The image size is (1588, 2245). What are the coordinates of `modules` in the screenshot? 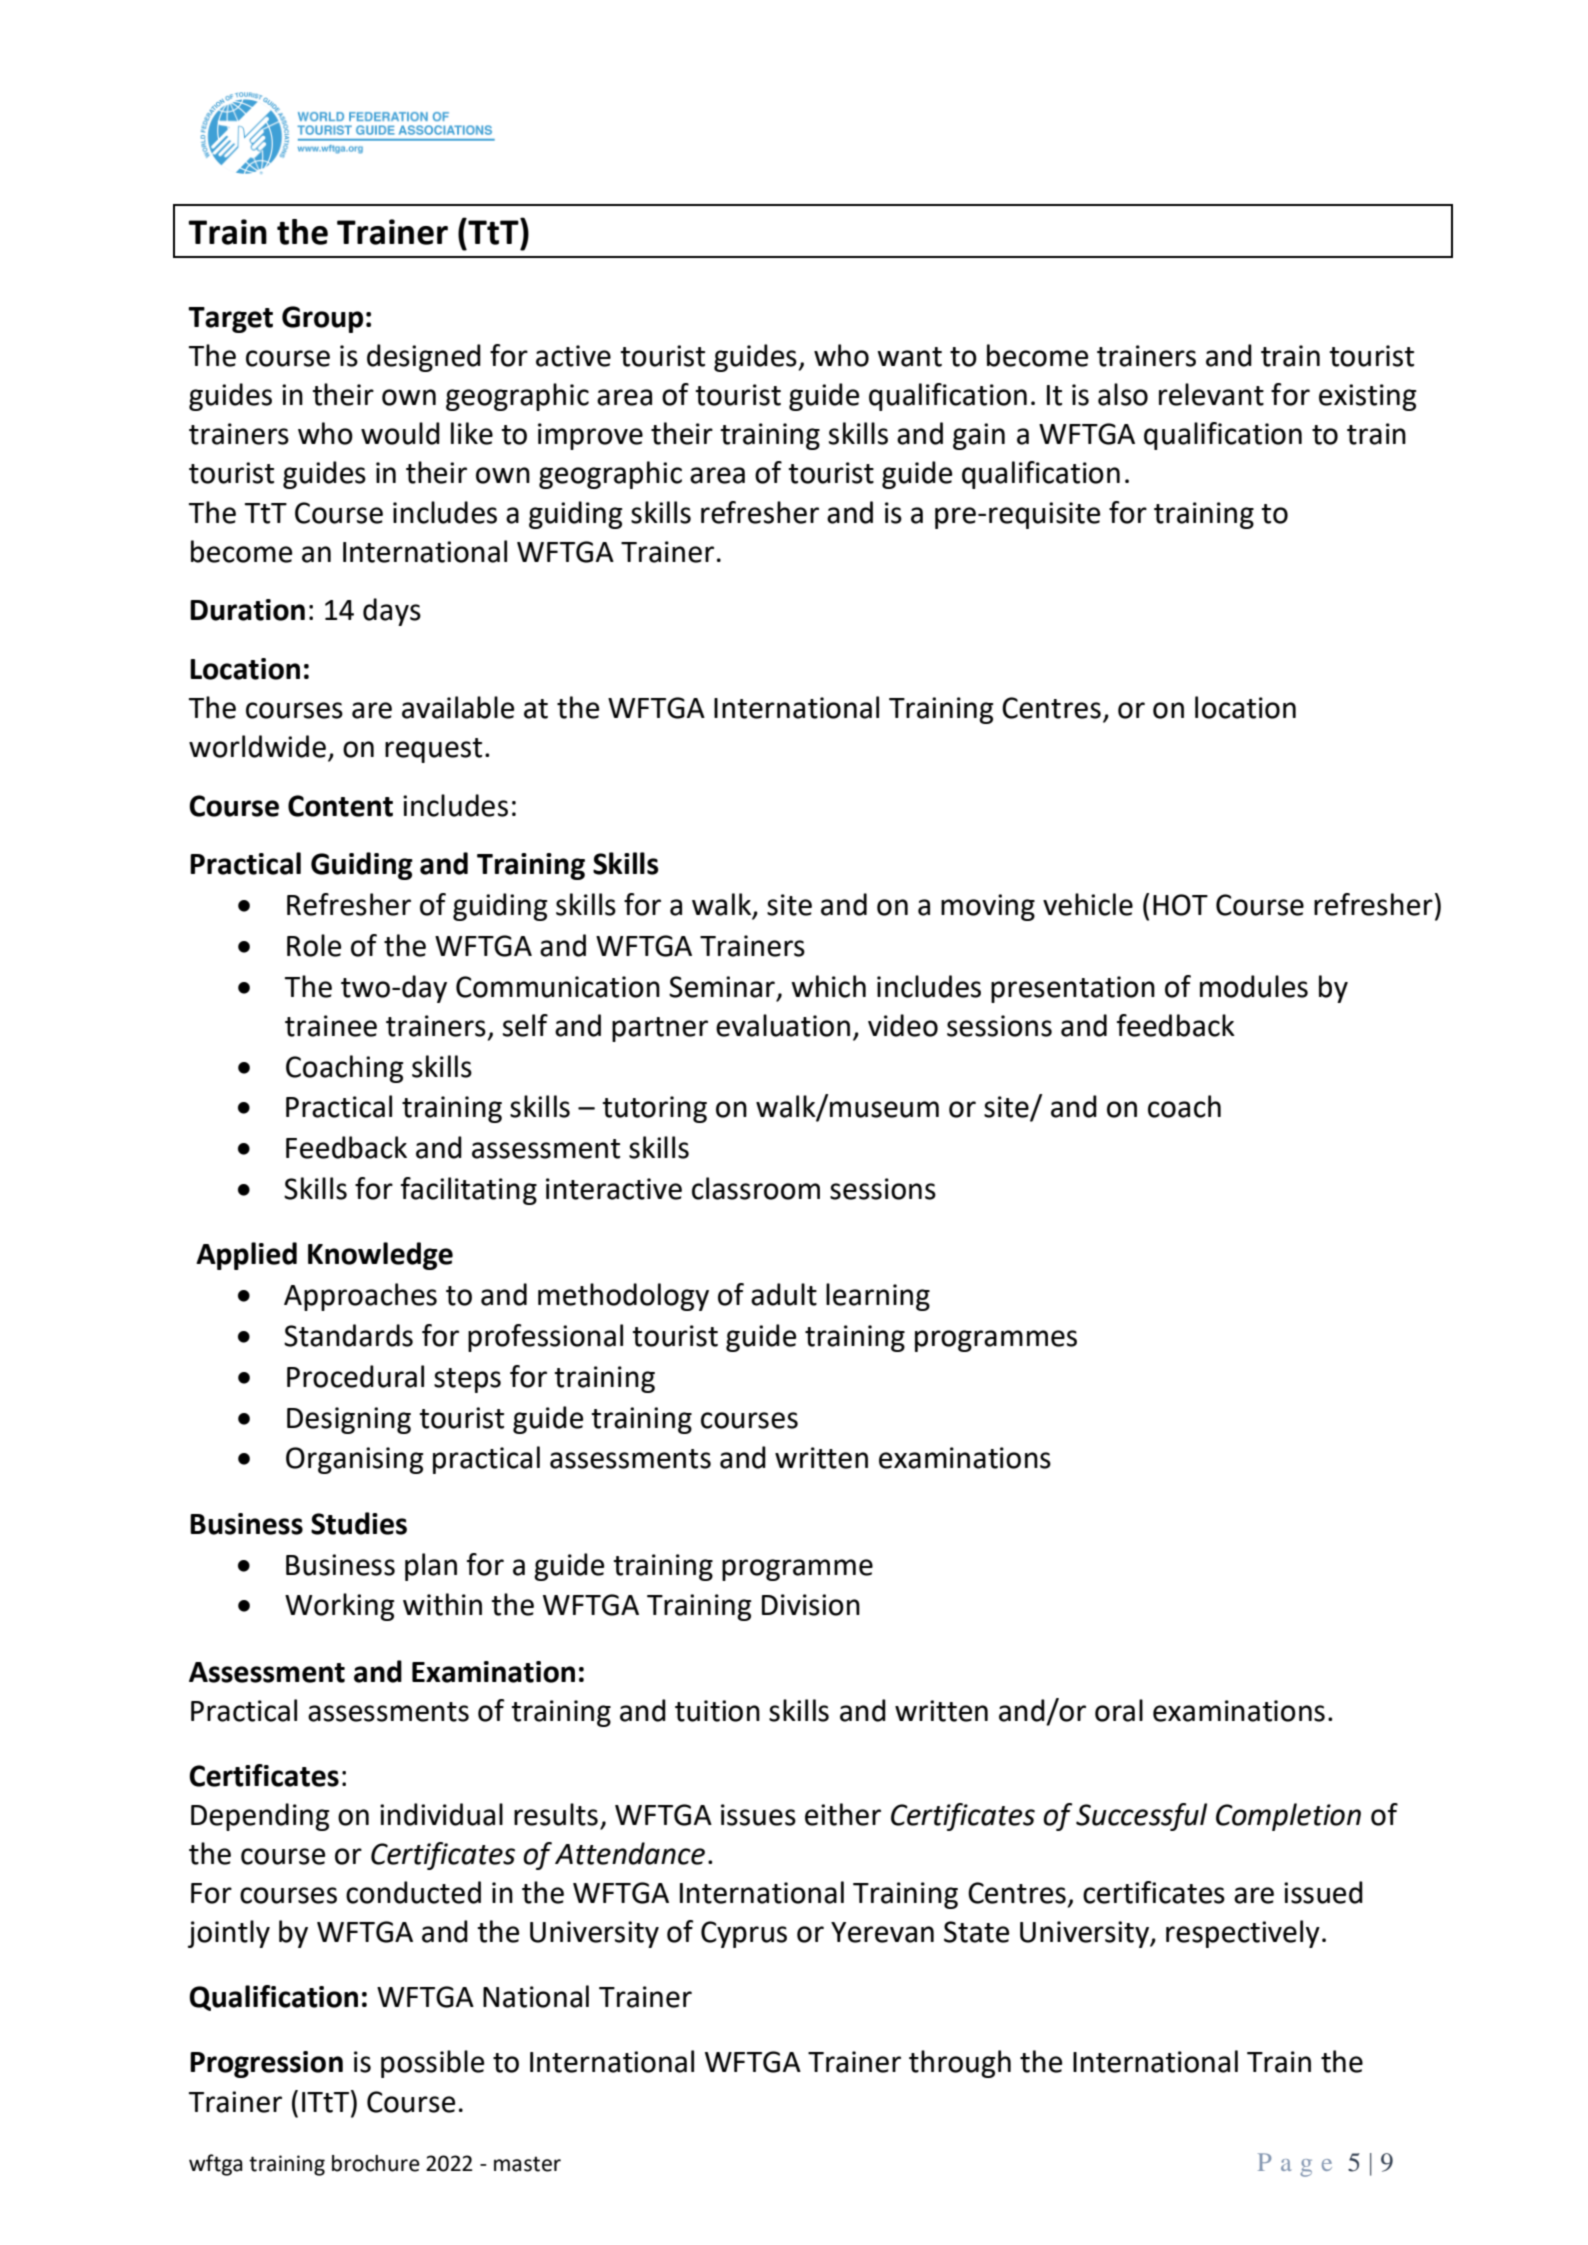 It's located at (1254, 986).
